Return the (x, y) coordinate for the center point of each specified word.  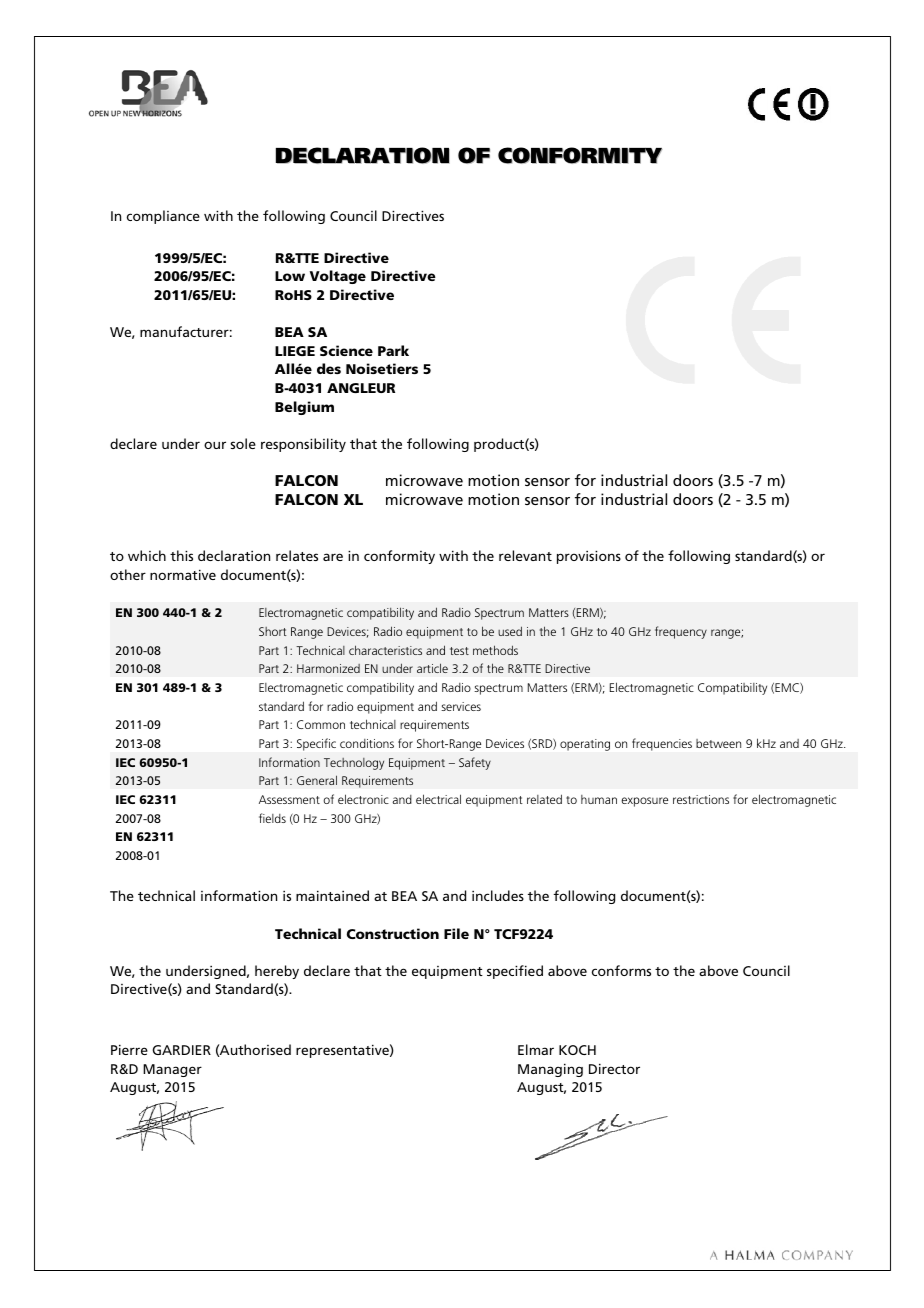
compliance (163, 217)
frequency (681, 632)
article (432, 668)
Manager (172, 1070)
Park (393, 350)
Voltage (338, 277)
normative (183, 574)
